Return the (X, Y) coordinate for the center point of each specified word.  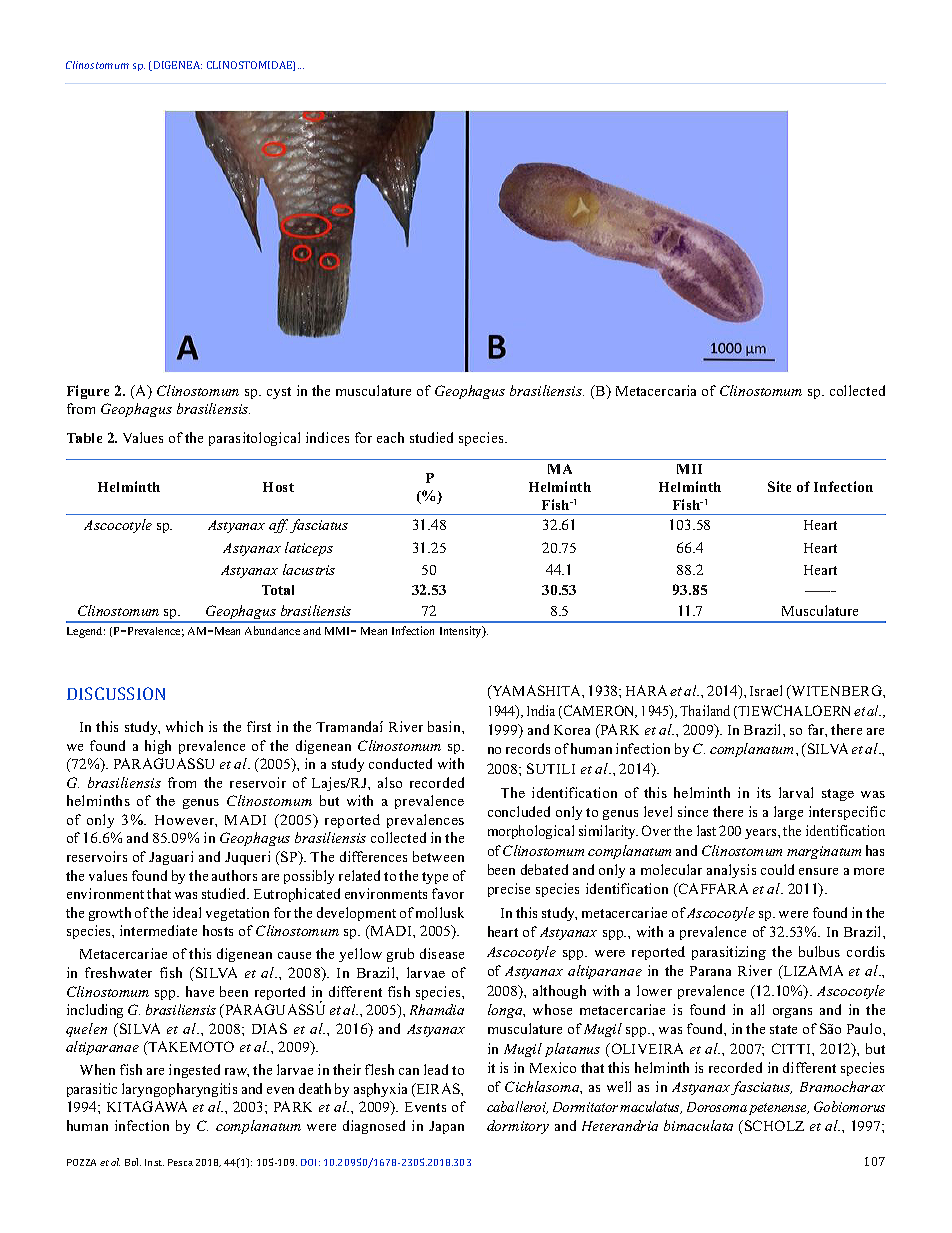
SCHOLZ (774, 1125)
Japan (446, 1127)
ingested (194, 1071)
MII (689, 469)
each (390, 437)
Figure (88, 392)
